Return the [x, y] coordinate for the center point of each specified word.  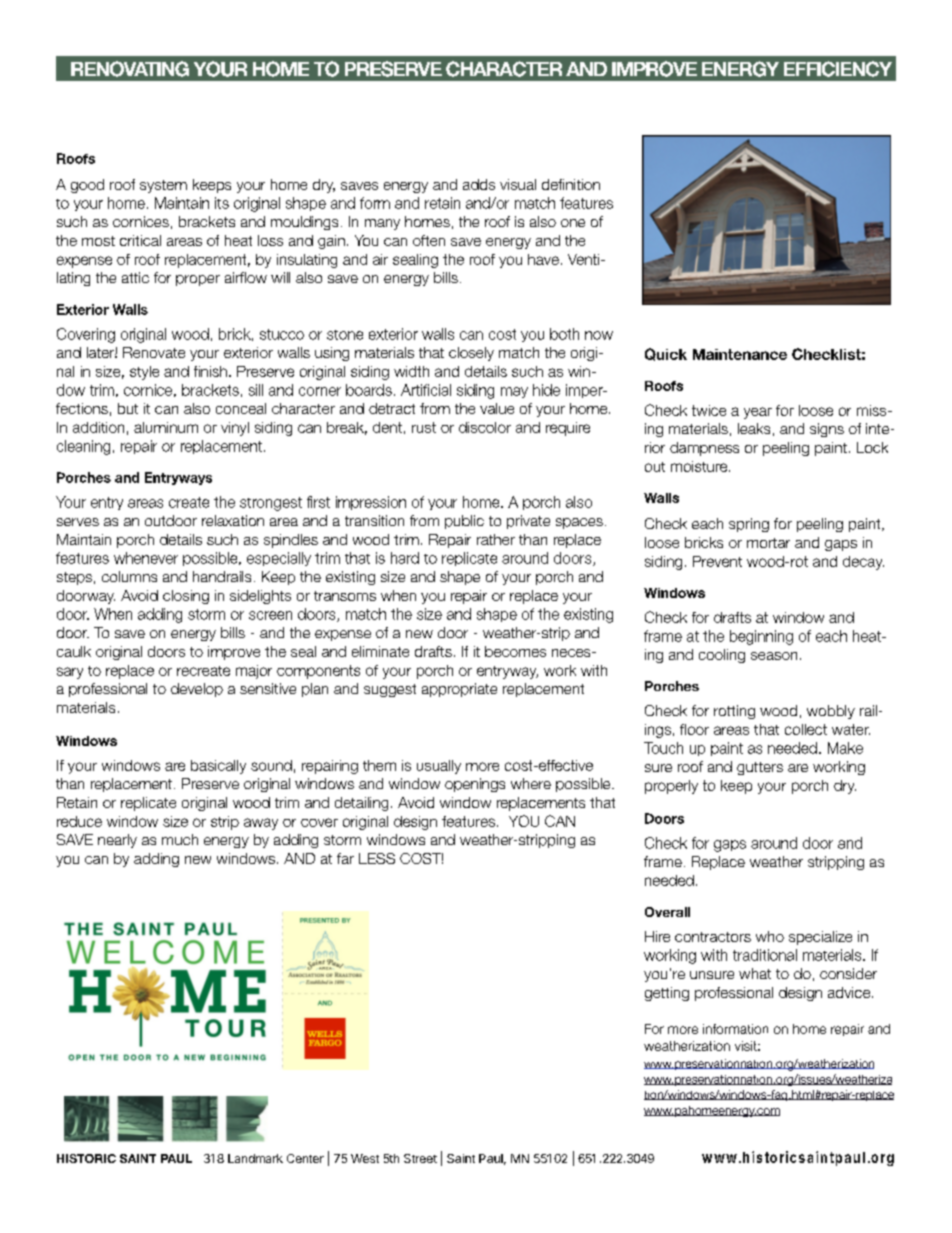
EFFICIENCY [838, 69]
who [770, 936]
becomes [515, 651]
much [180, 839]
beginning [761, 637]
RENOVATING [130, 69]
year [758, 413]
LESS [377, 858]
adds [479, 184]
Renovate [154, 352]
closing [186, 597]
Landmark [255, 1158]
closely [471, 354]
